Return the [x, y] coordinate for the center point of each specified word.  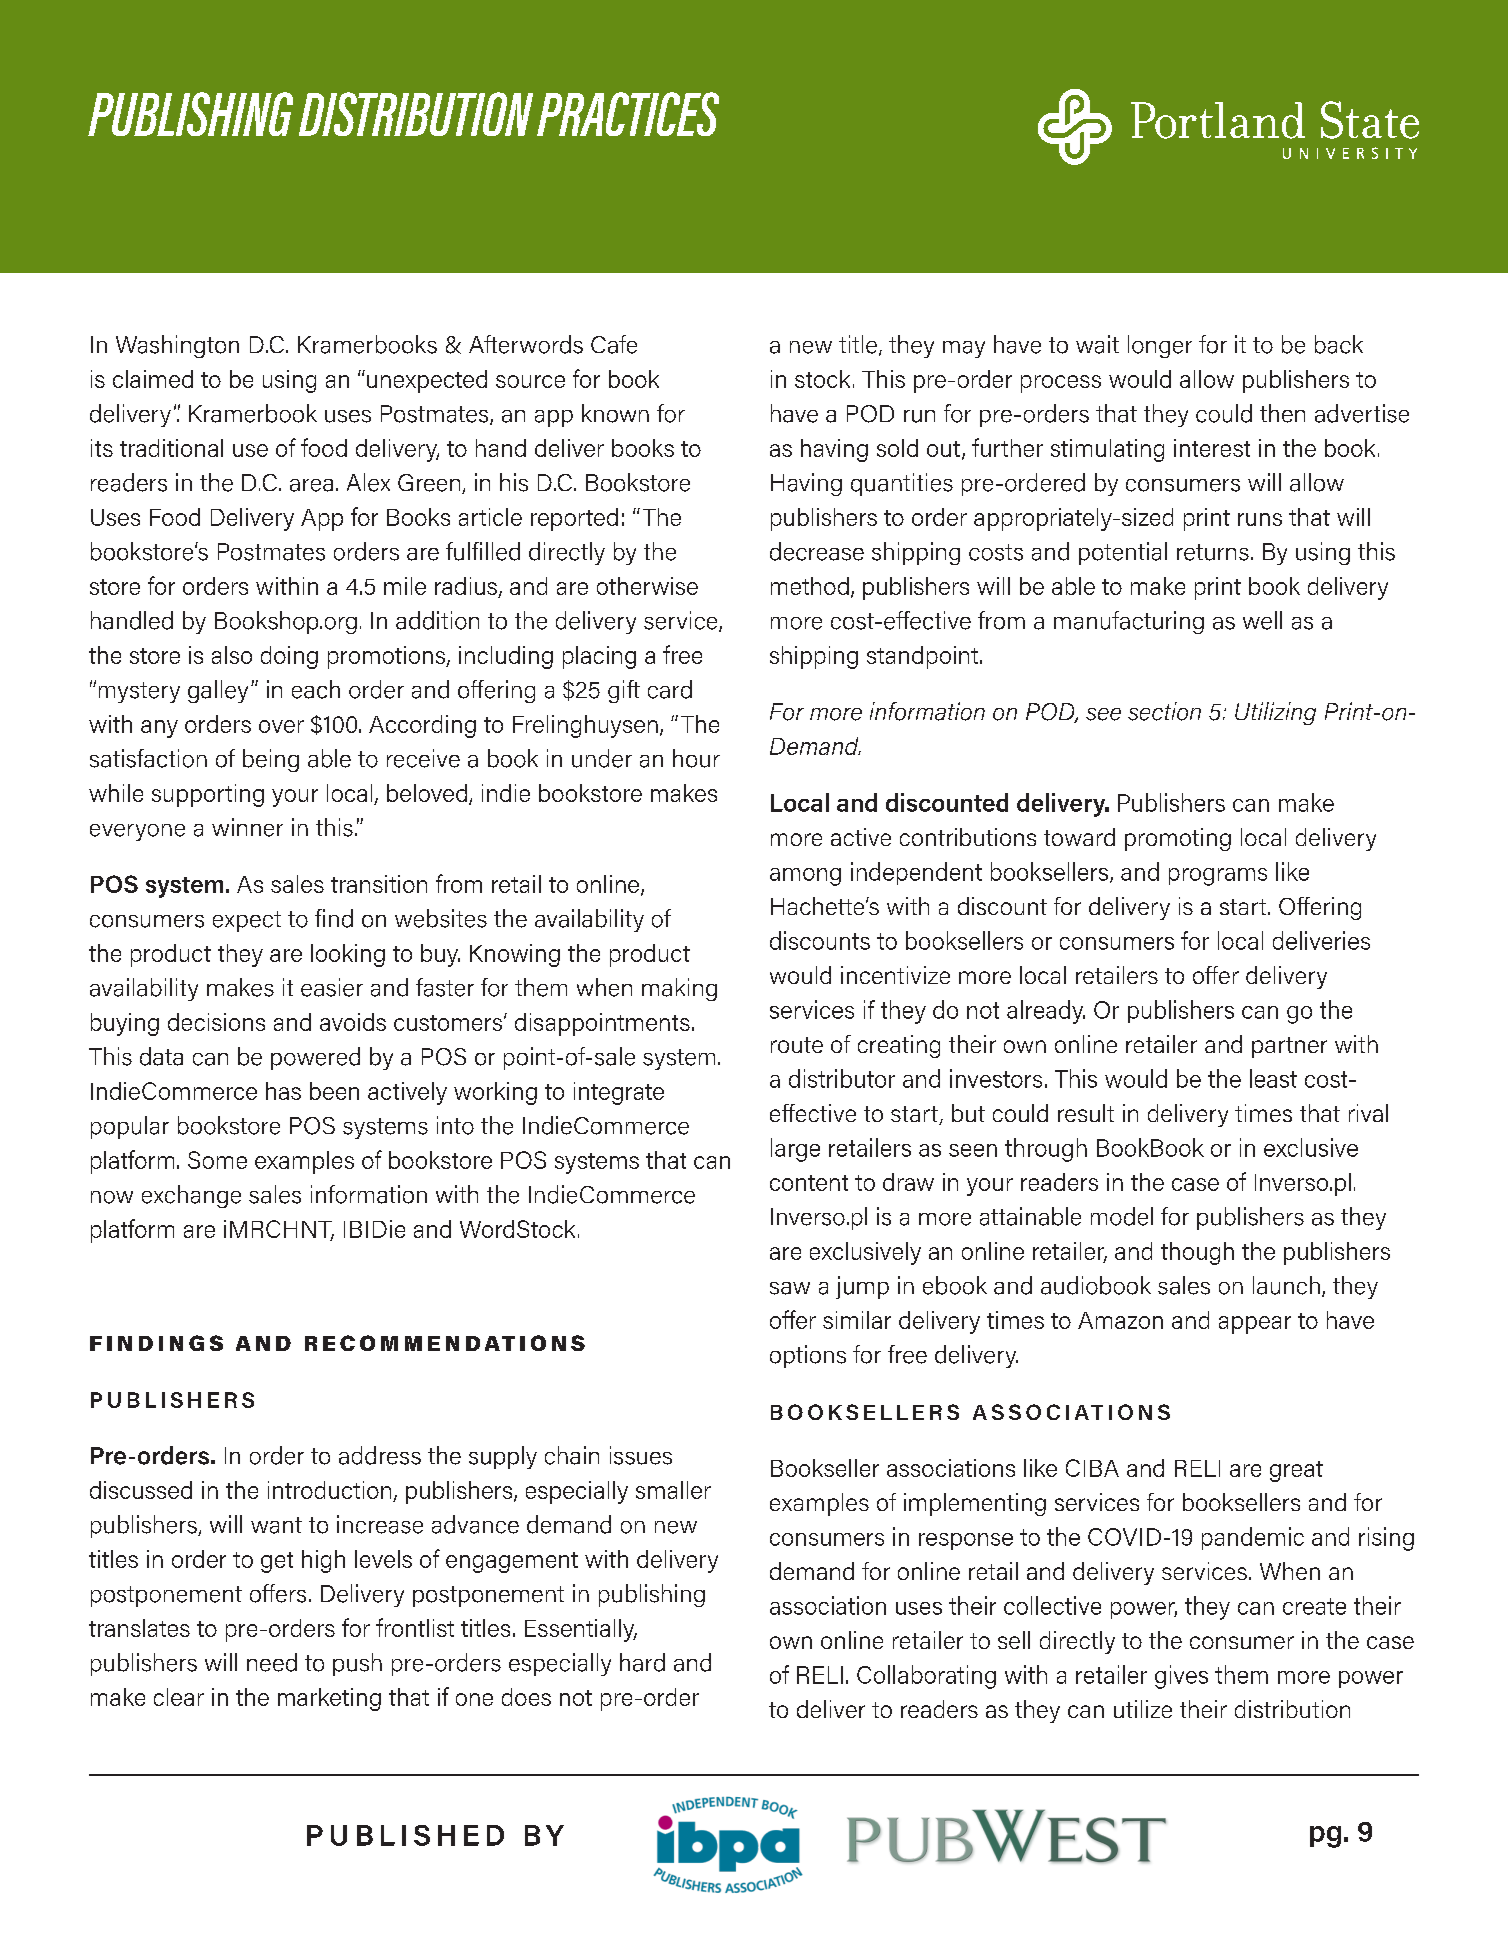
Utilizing [1275, 713]
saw [790, 1288]
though [1197, 1253]
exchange [191, 1196]
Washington [177, 346]
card [670, 689]
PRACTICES [628, 114]
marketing [329, 1699]
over [281, 726]
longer [1160, 346]
